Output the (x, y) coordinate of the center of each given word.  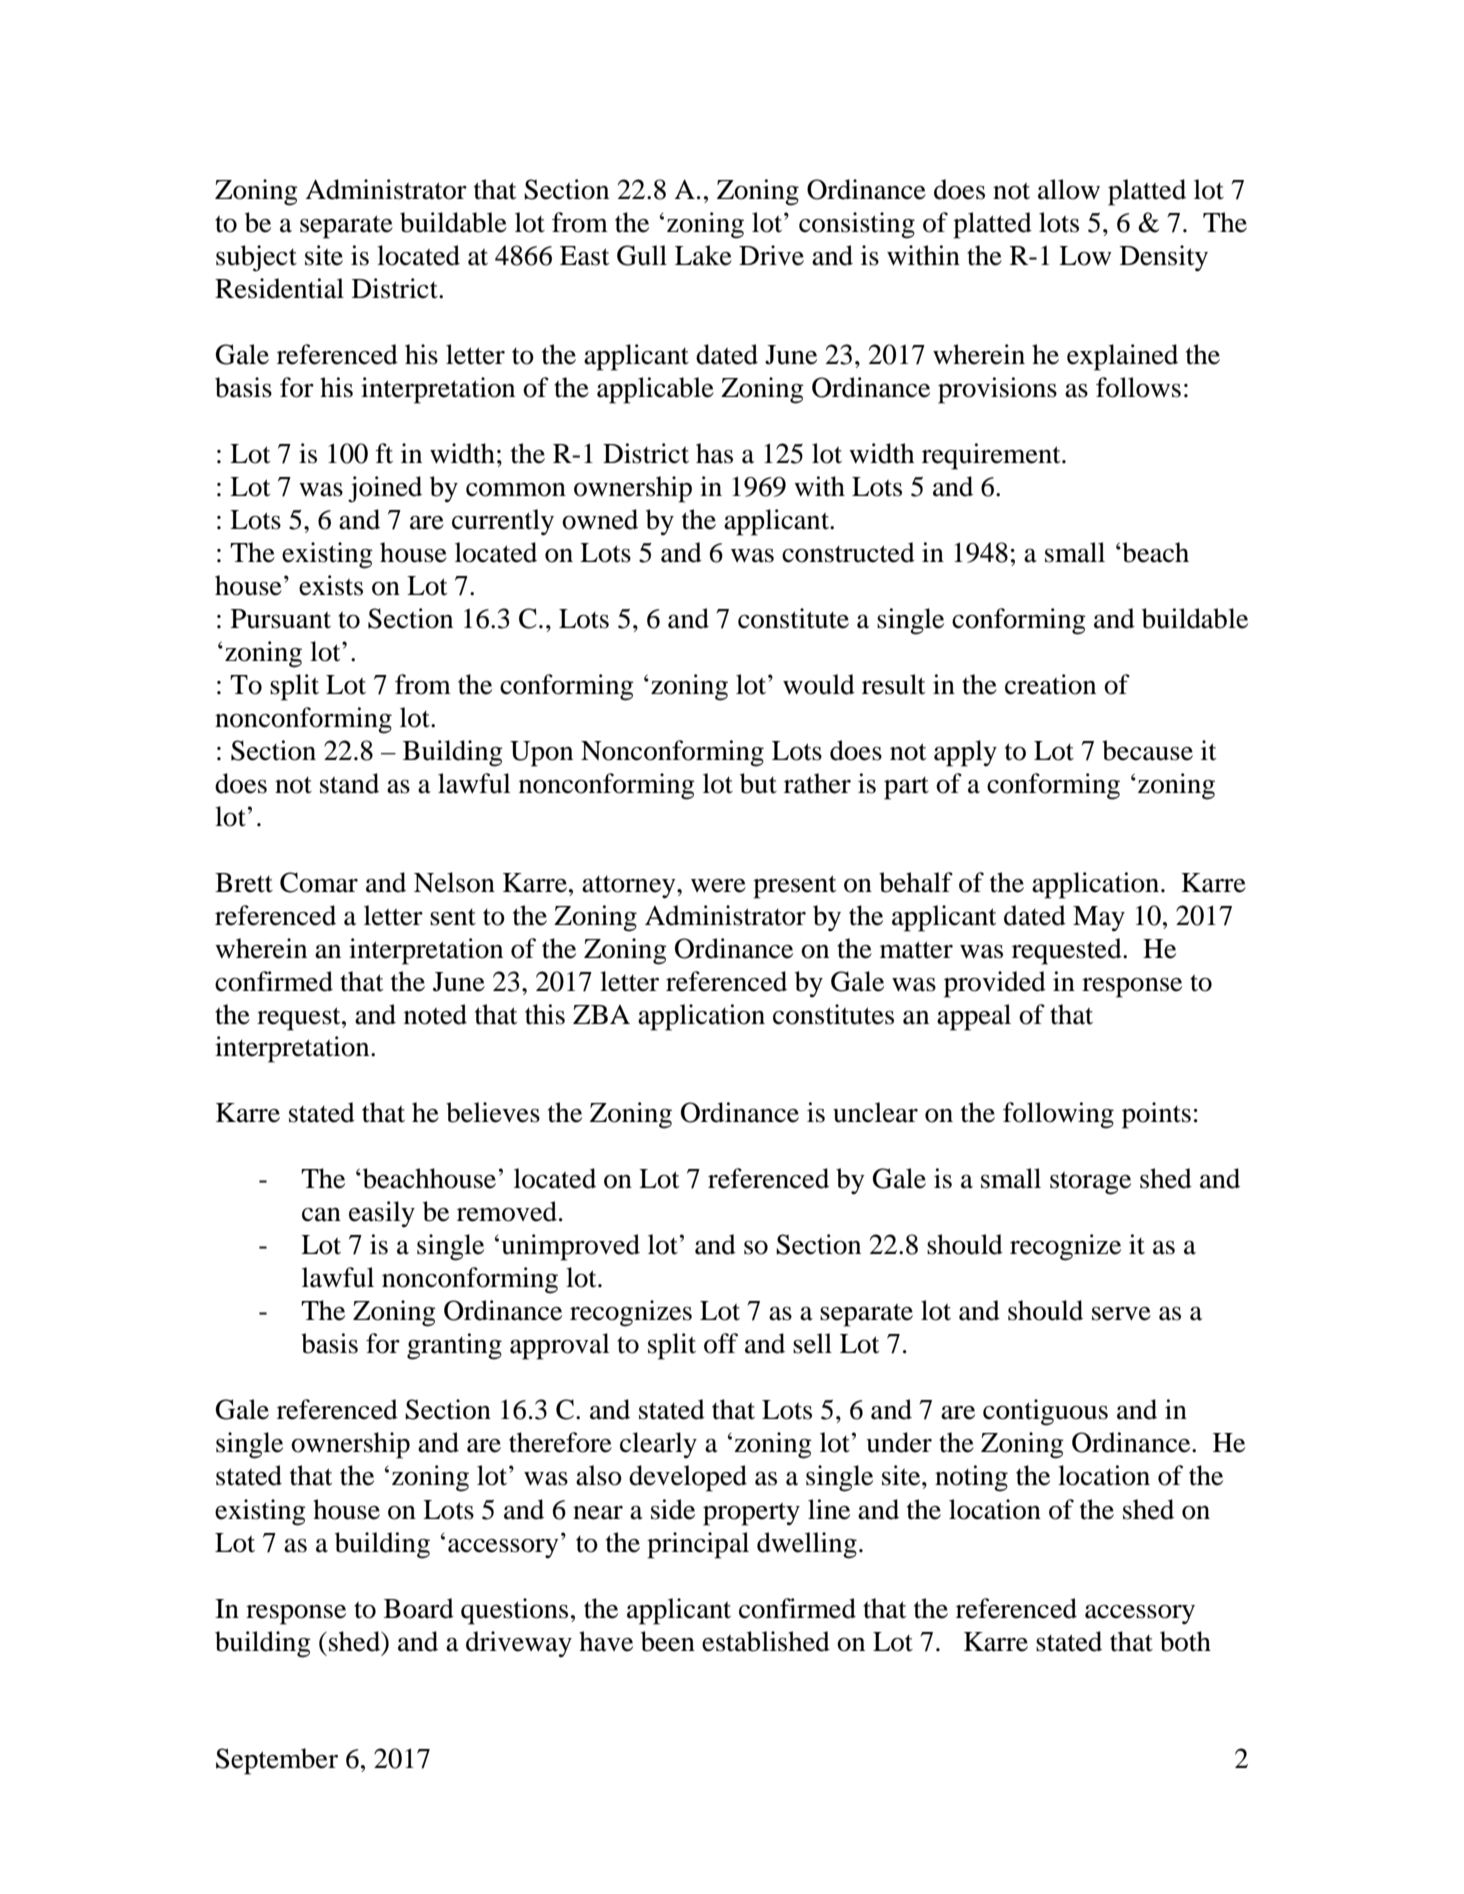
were (718, 886)
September (277, 1761)
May (1099, 918)
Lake (703, 255)
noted (435, 1014)
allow (1069, 189)
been (668, 1641)
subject (256, 258)
